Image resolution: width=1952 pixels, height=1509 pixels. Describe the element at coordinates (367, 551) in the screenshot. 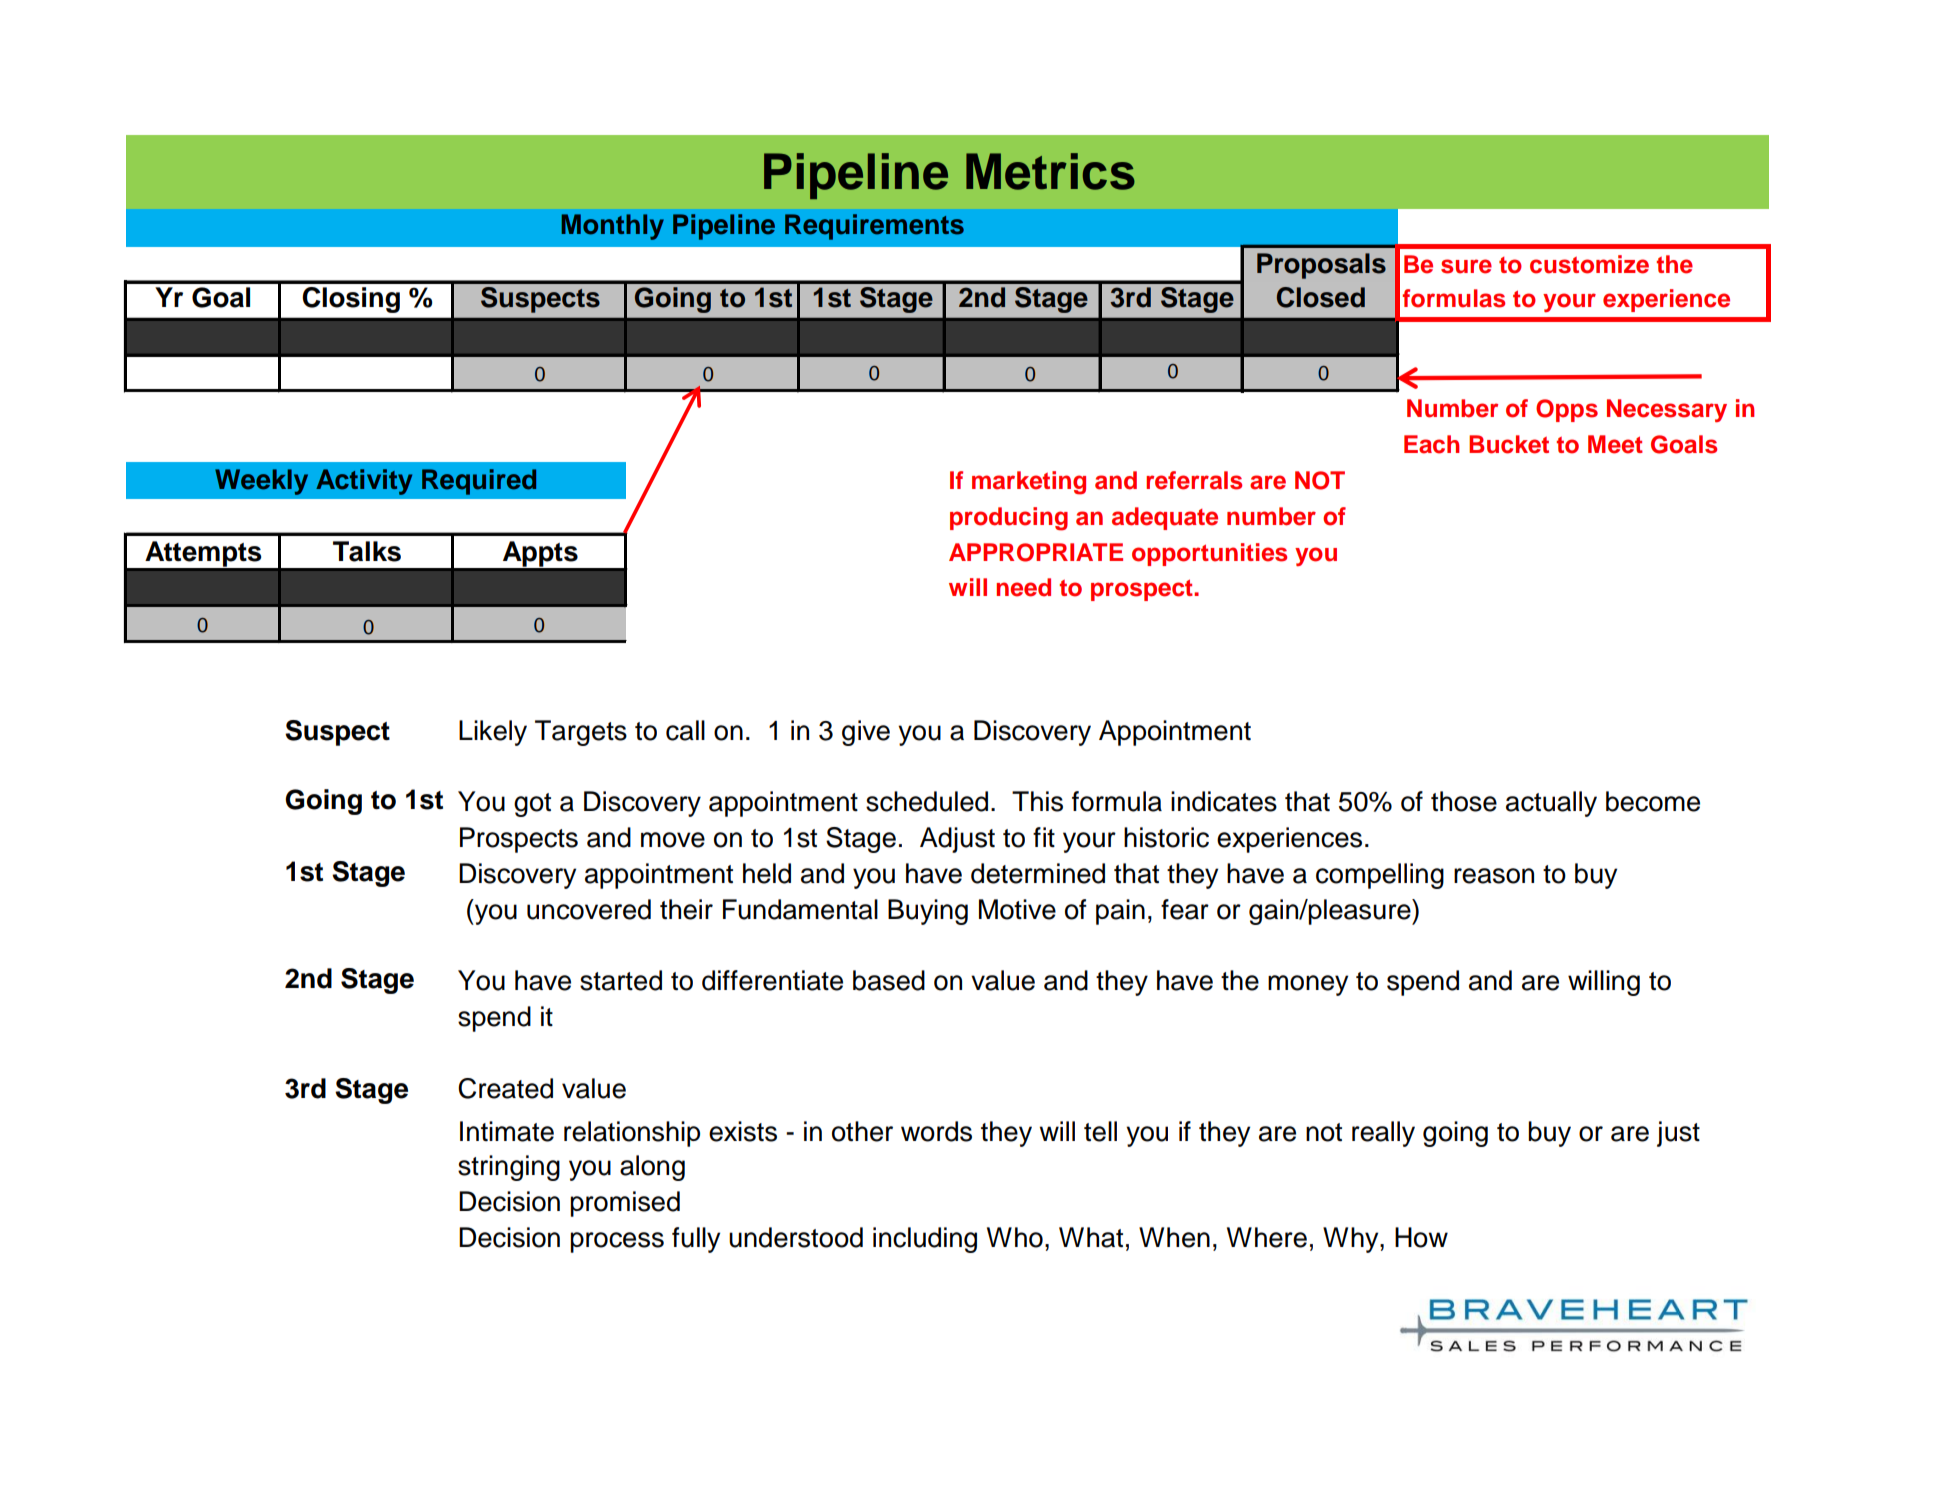

I see `Talks` at that location.
